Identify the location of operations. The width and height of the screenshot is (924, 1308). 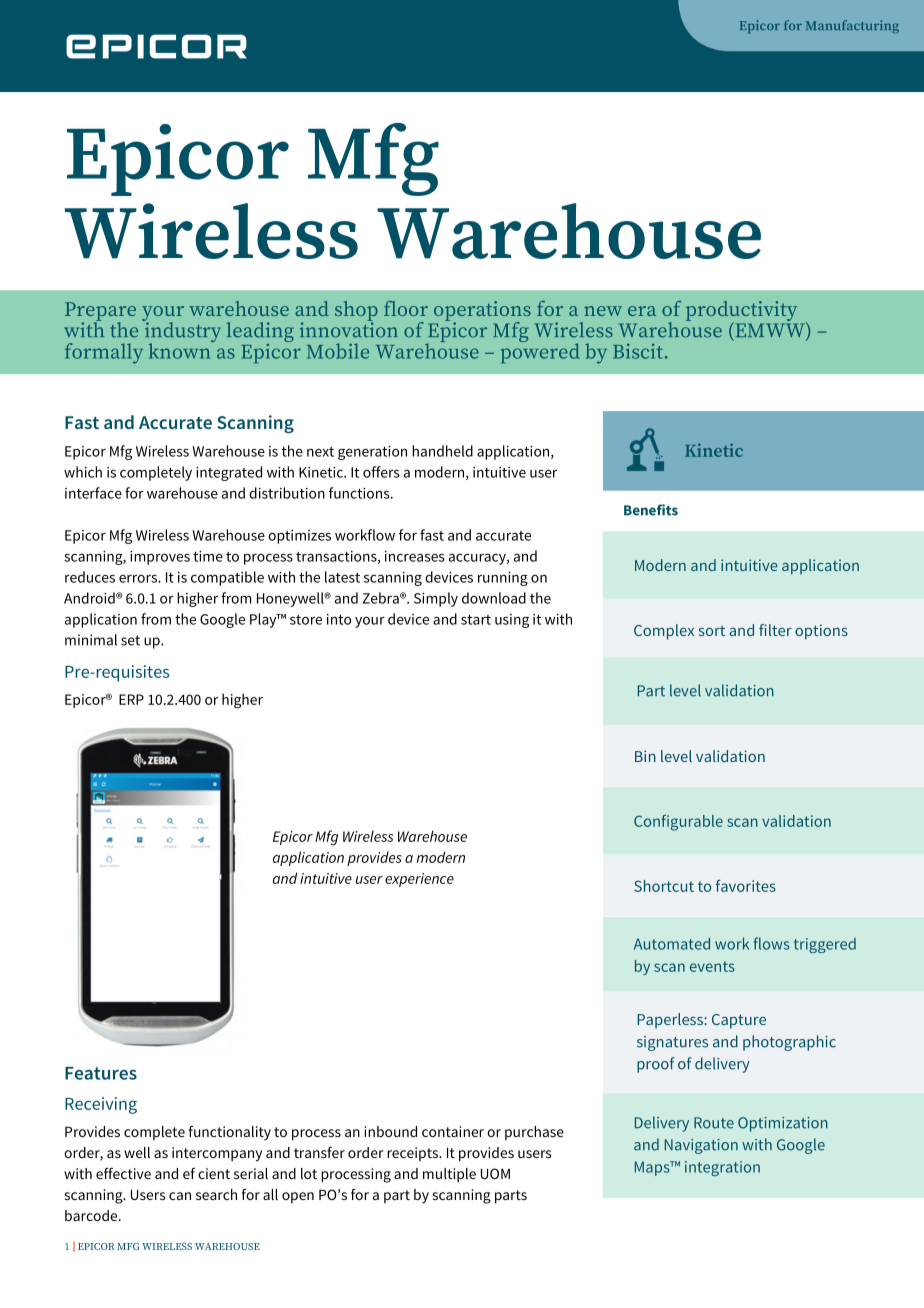
(482, 312).
